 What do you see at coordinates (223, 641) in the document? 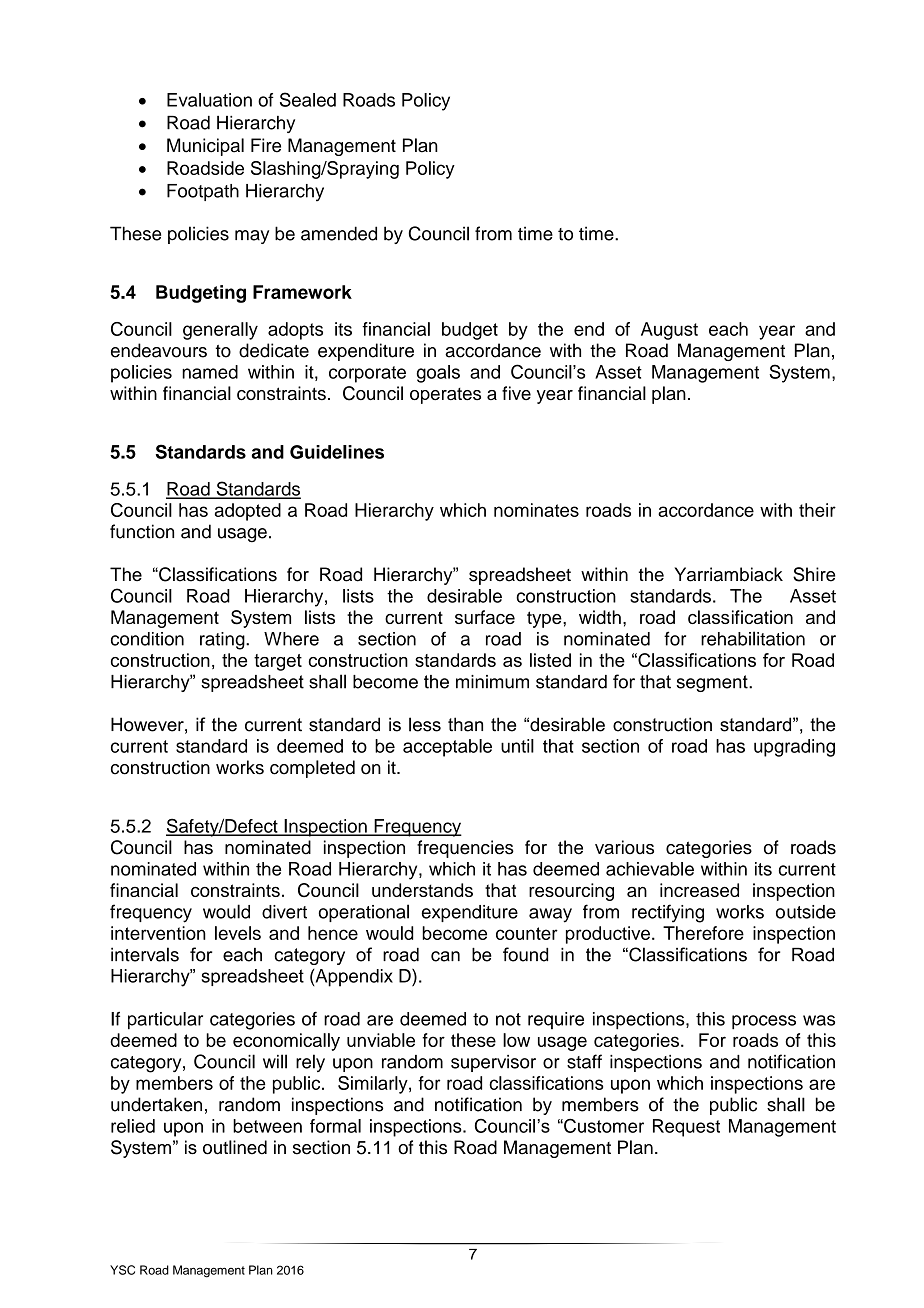
I see `rating` at bounding box center [223, 641].
